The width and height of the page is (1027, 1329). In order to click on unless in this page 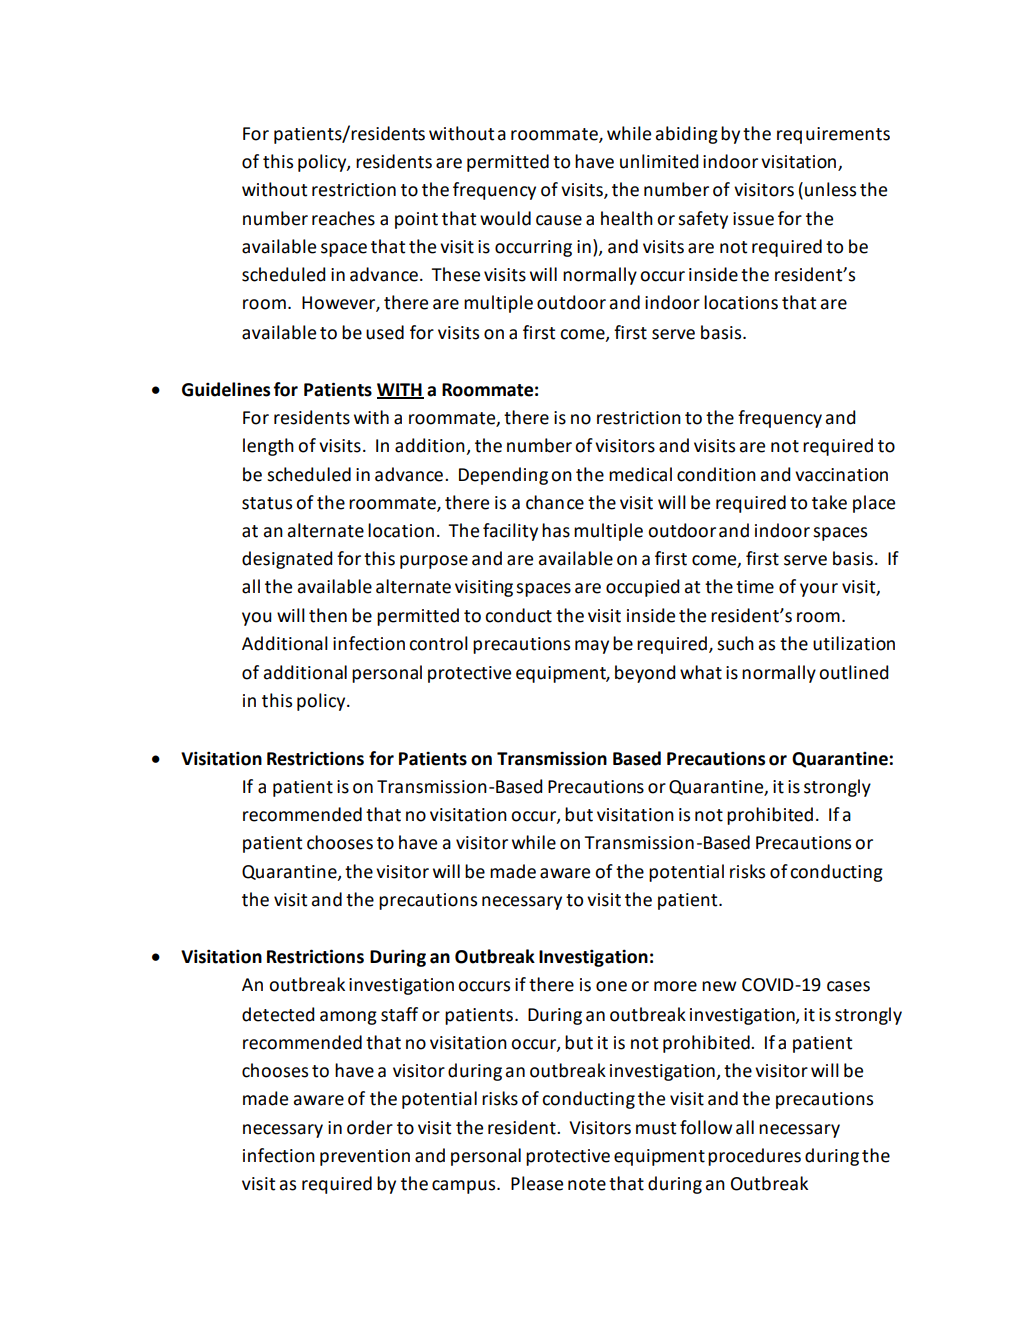, I will do `click(830, 189)`.
